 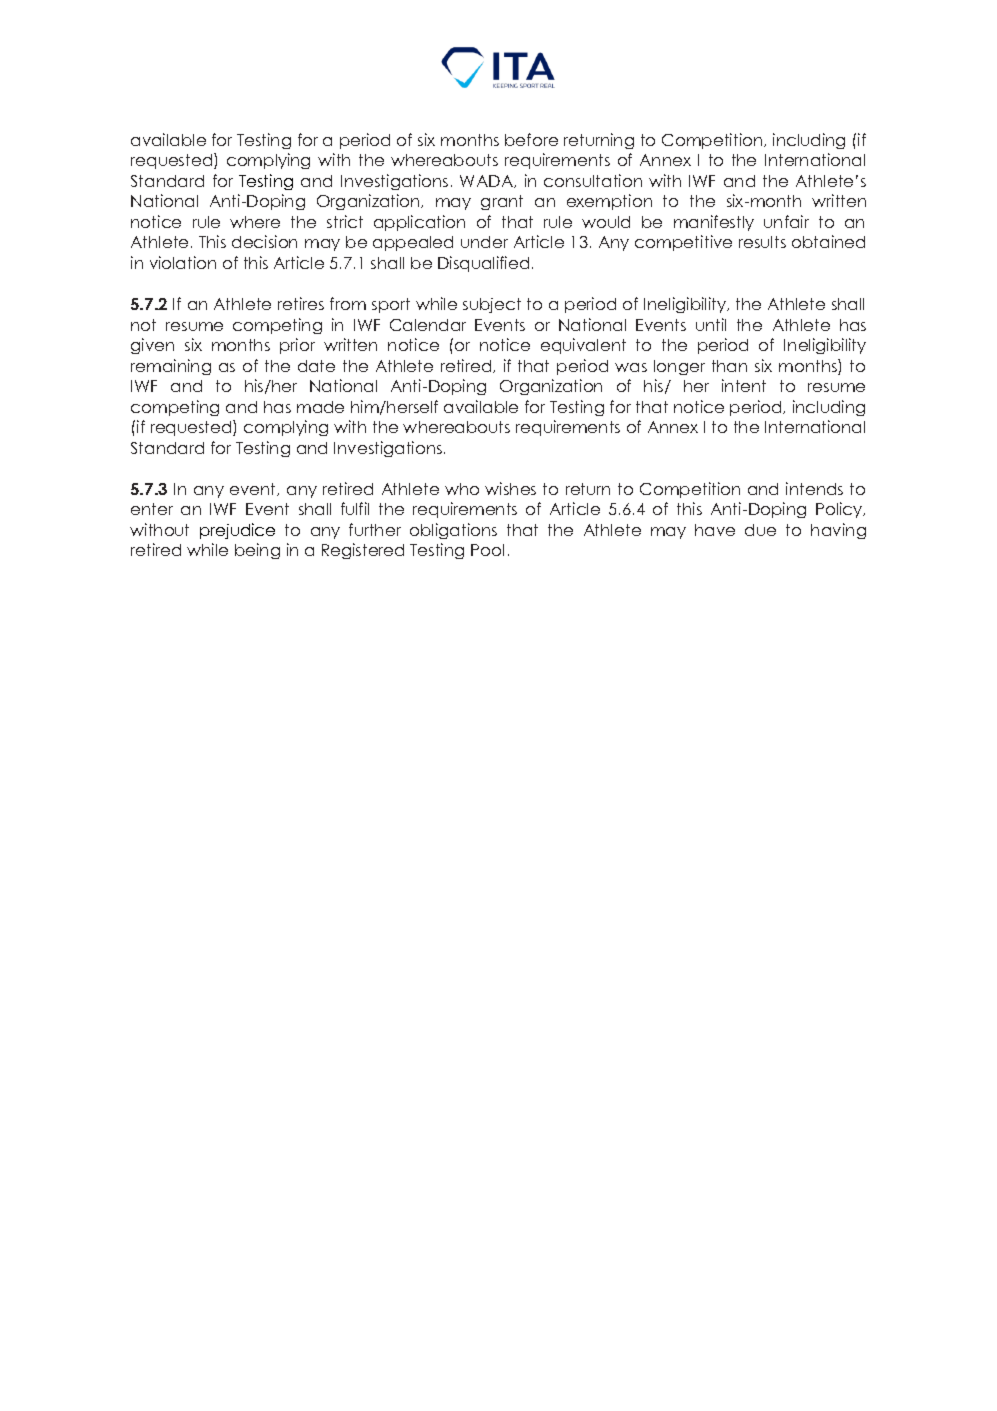 I want to click on decision, so click(x=264, y=241).
